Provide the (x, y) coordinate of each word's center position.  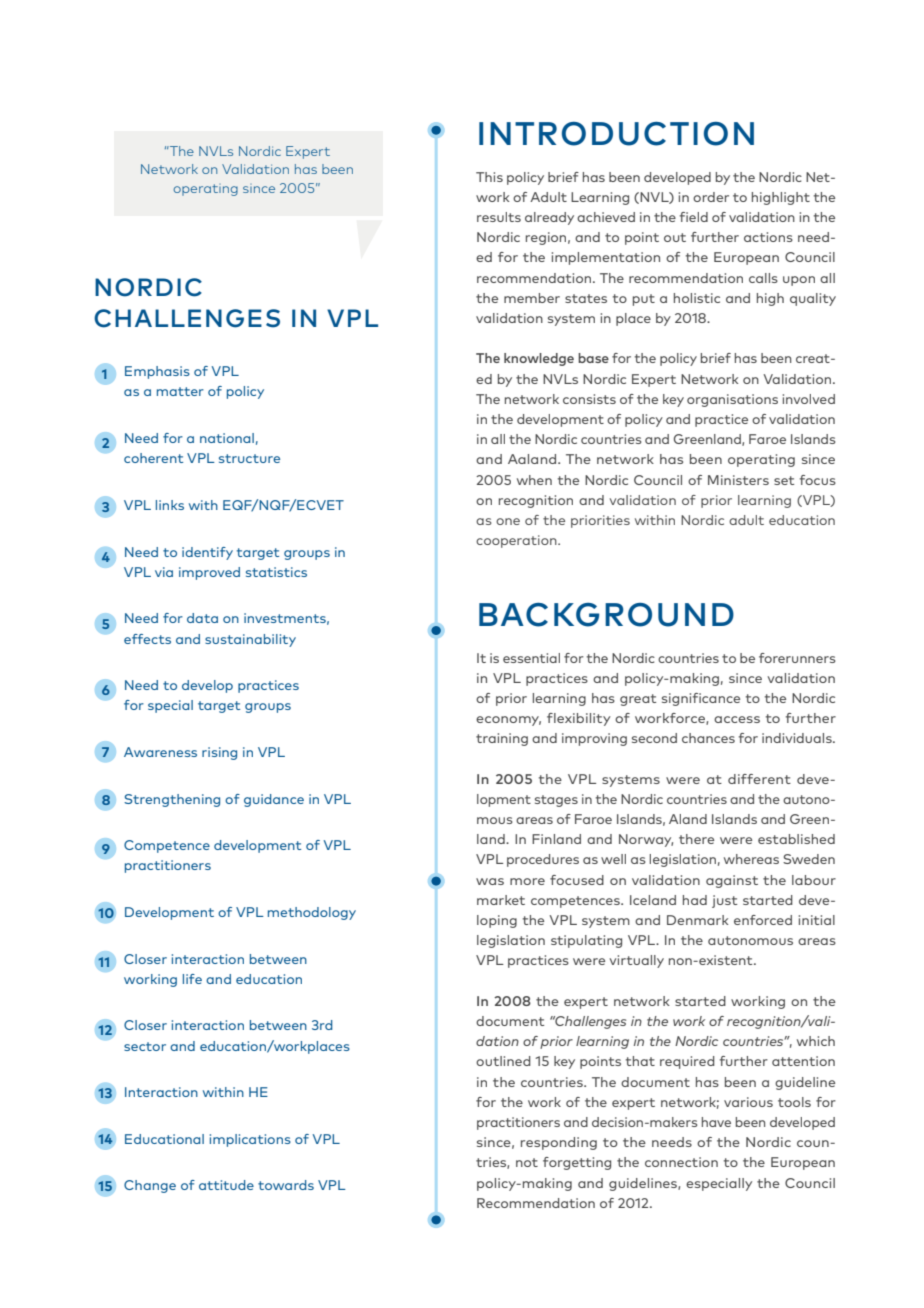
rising (219, 753)
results (499, 217)
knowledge (539, 359)
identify (207, 553)
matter (180, 391)
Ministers (738, 480)
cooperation (517, 541)
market (501, 900)
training (502, 739)
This (489, 177)
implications (250, 1140)
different (759, 779)
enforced (763, 920)
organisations (732, 400)
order (711, 197)
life (192, 979)
